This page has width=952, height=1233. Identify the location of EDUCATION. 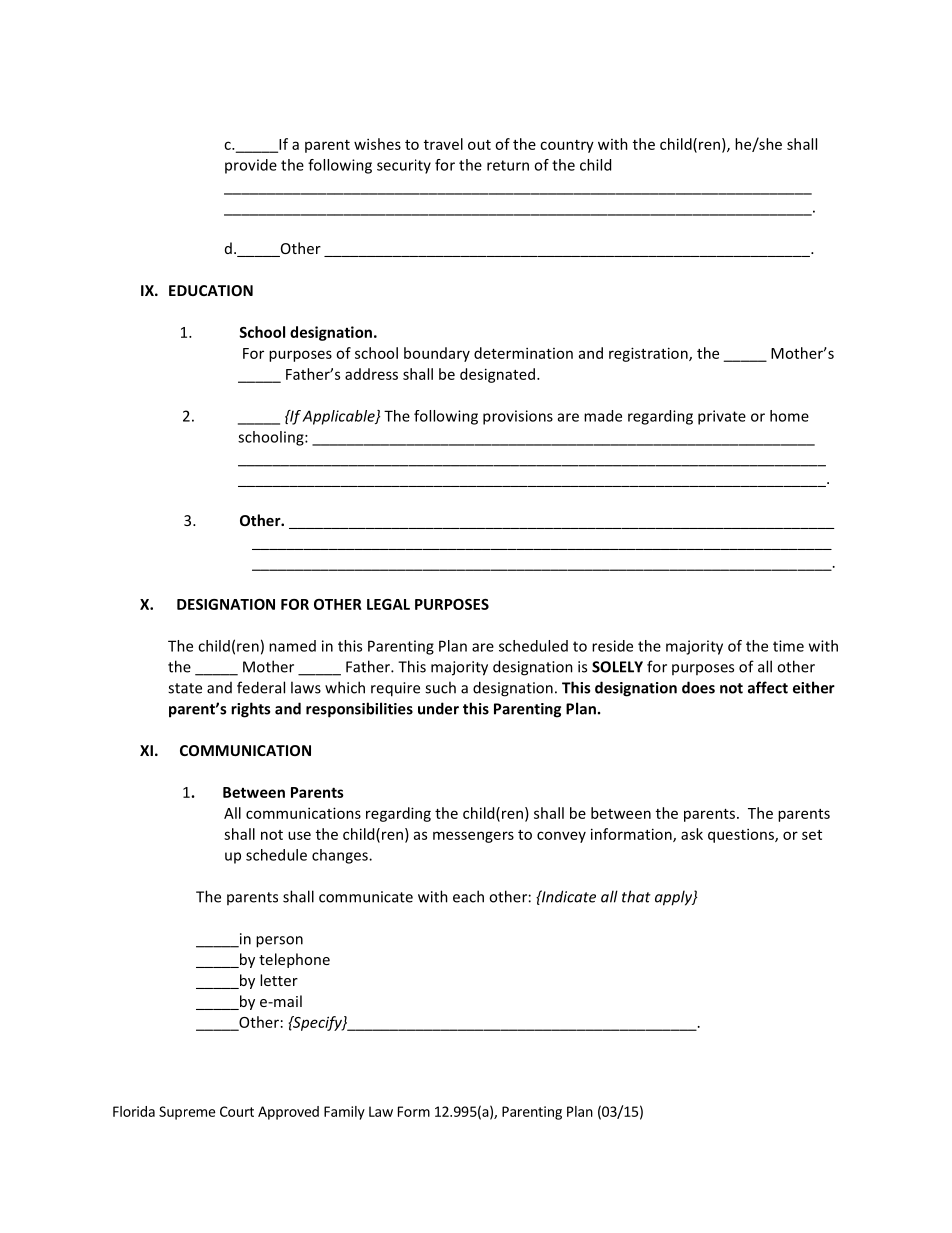
(211, 290).
